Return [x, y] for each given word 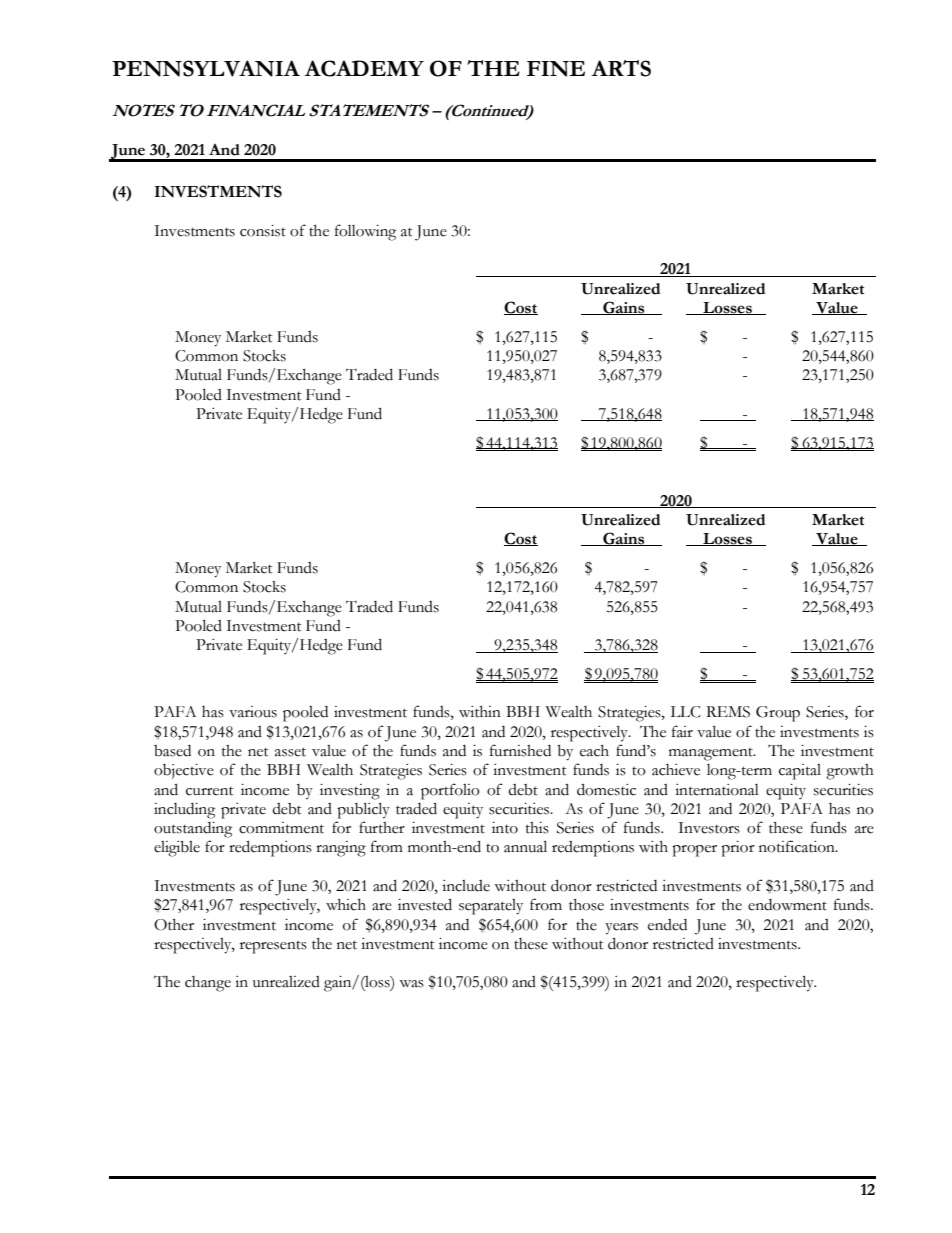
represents [273, 947]
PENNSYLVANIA [206, 68]
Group [778, 714]
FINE [556, 69]
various [253, 712]
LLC [685, 712]
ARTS [621, 68]
